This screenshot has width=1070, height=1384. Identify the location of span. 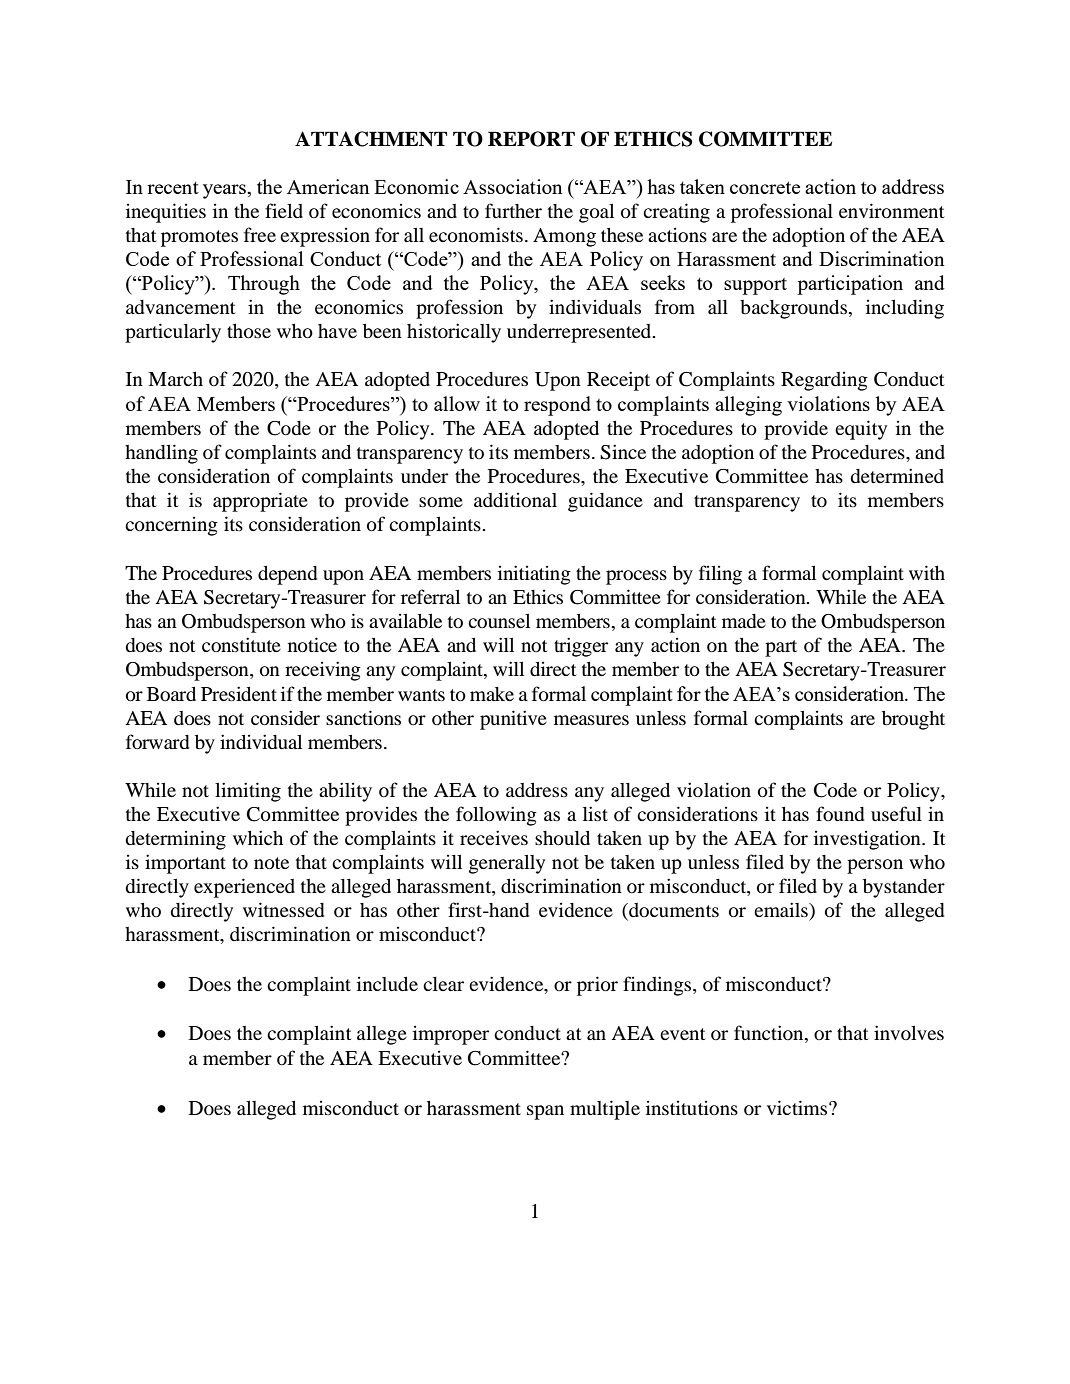
(545, 1112).
